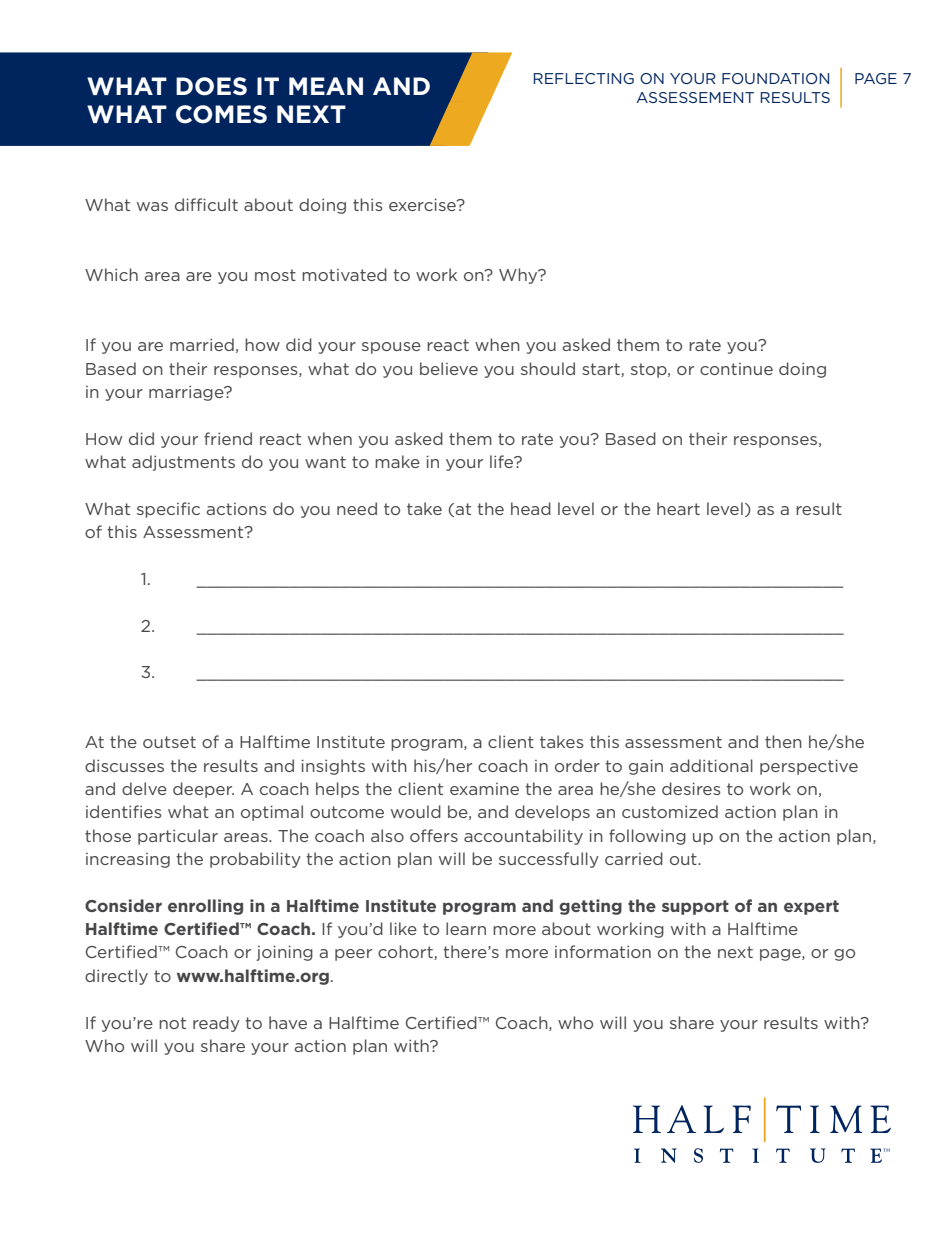 Image resolution: width=952 pixels, height=1233 pixels. I want to click on heart, so click(678, 508).
